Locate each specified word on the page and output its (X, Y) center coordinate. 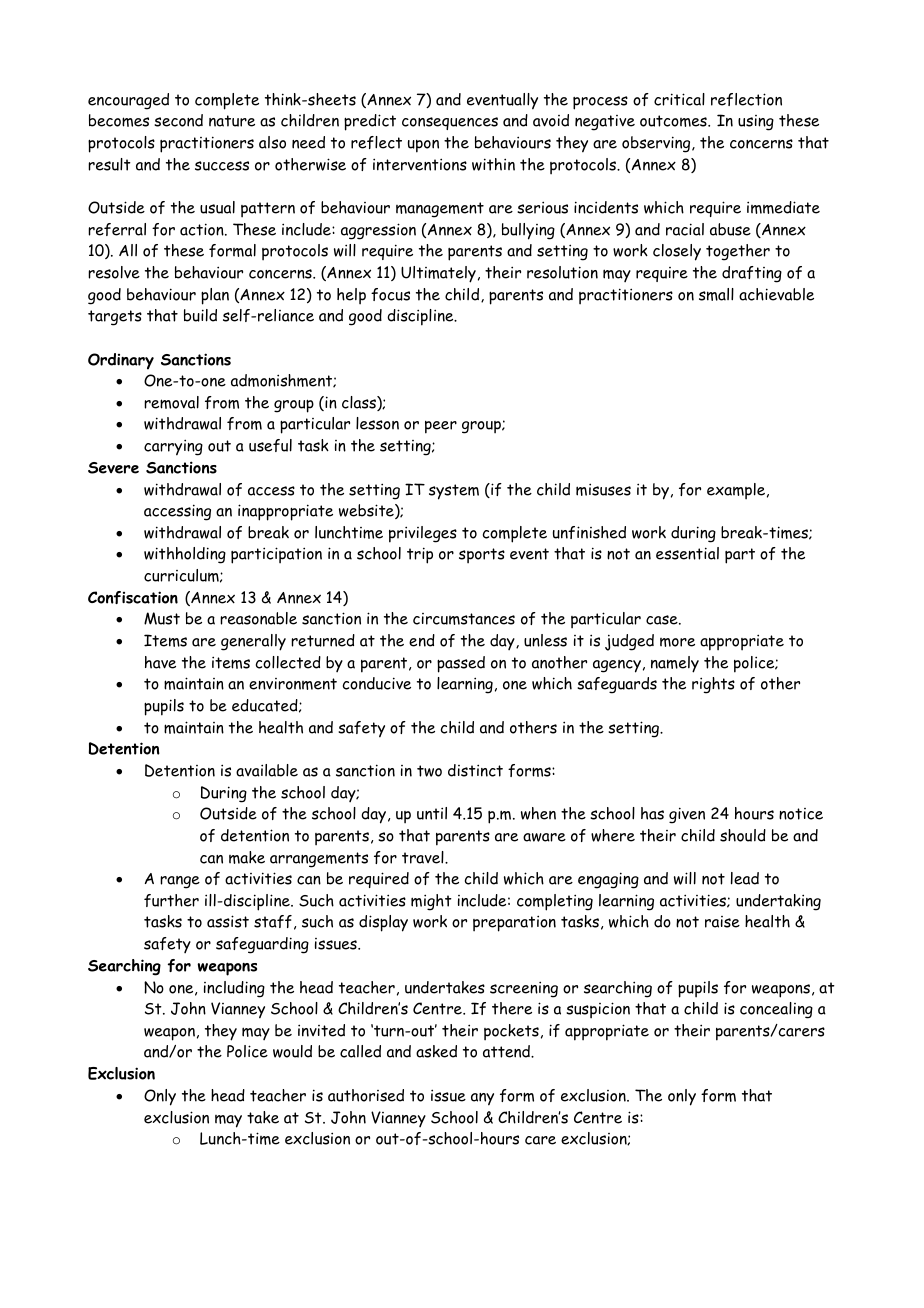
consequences (450, 123)
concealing (776, 1010)
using (756, 123)
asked (436, 1051)
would (292, 1051)
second (178, 120)
